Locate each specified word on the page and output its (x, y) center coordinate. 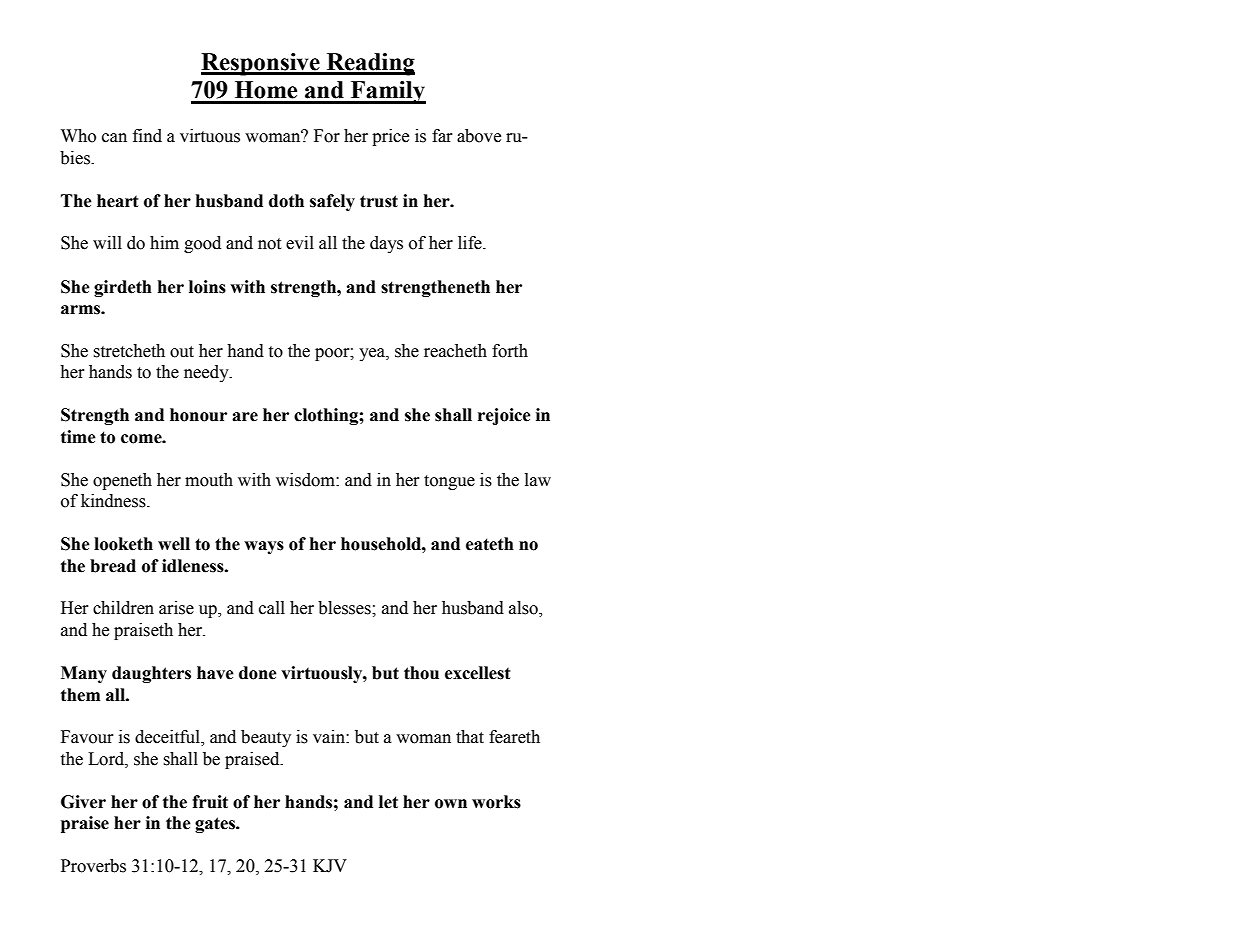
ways (264, 547)
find (147, 136)
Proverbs (93, 866)
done (258, 673)
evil (300, 243)
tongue (449, 482)
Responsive (261, 64)
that (470, 737)
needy (207, 373)
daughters (151, 674)
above (479, 136)
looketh (123, 544)
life (471, 243)
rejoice (504, 416)
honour (198, 415)
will (107, 242)
